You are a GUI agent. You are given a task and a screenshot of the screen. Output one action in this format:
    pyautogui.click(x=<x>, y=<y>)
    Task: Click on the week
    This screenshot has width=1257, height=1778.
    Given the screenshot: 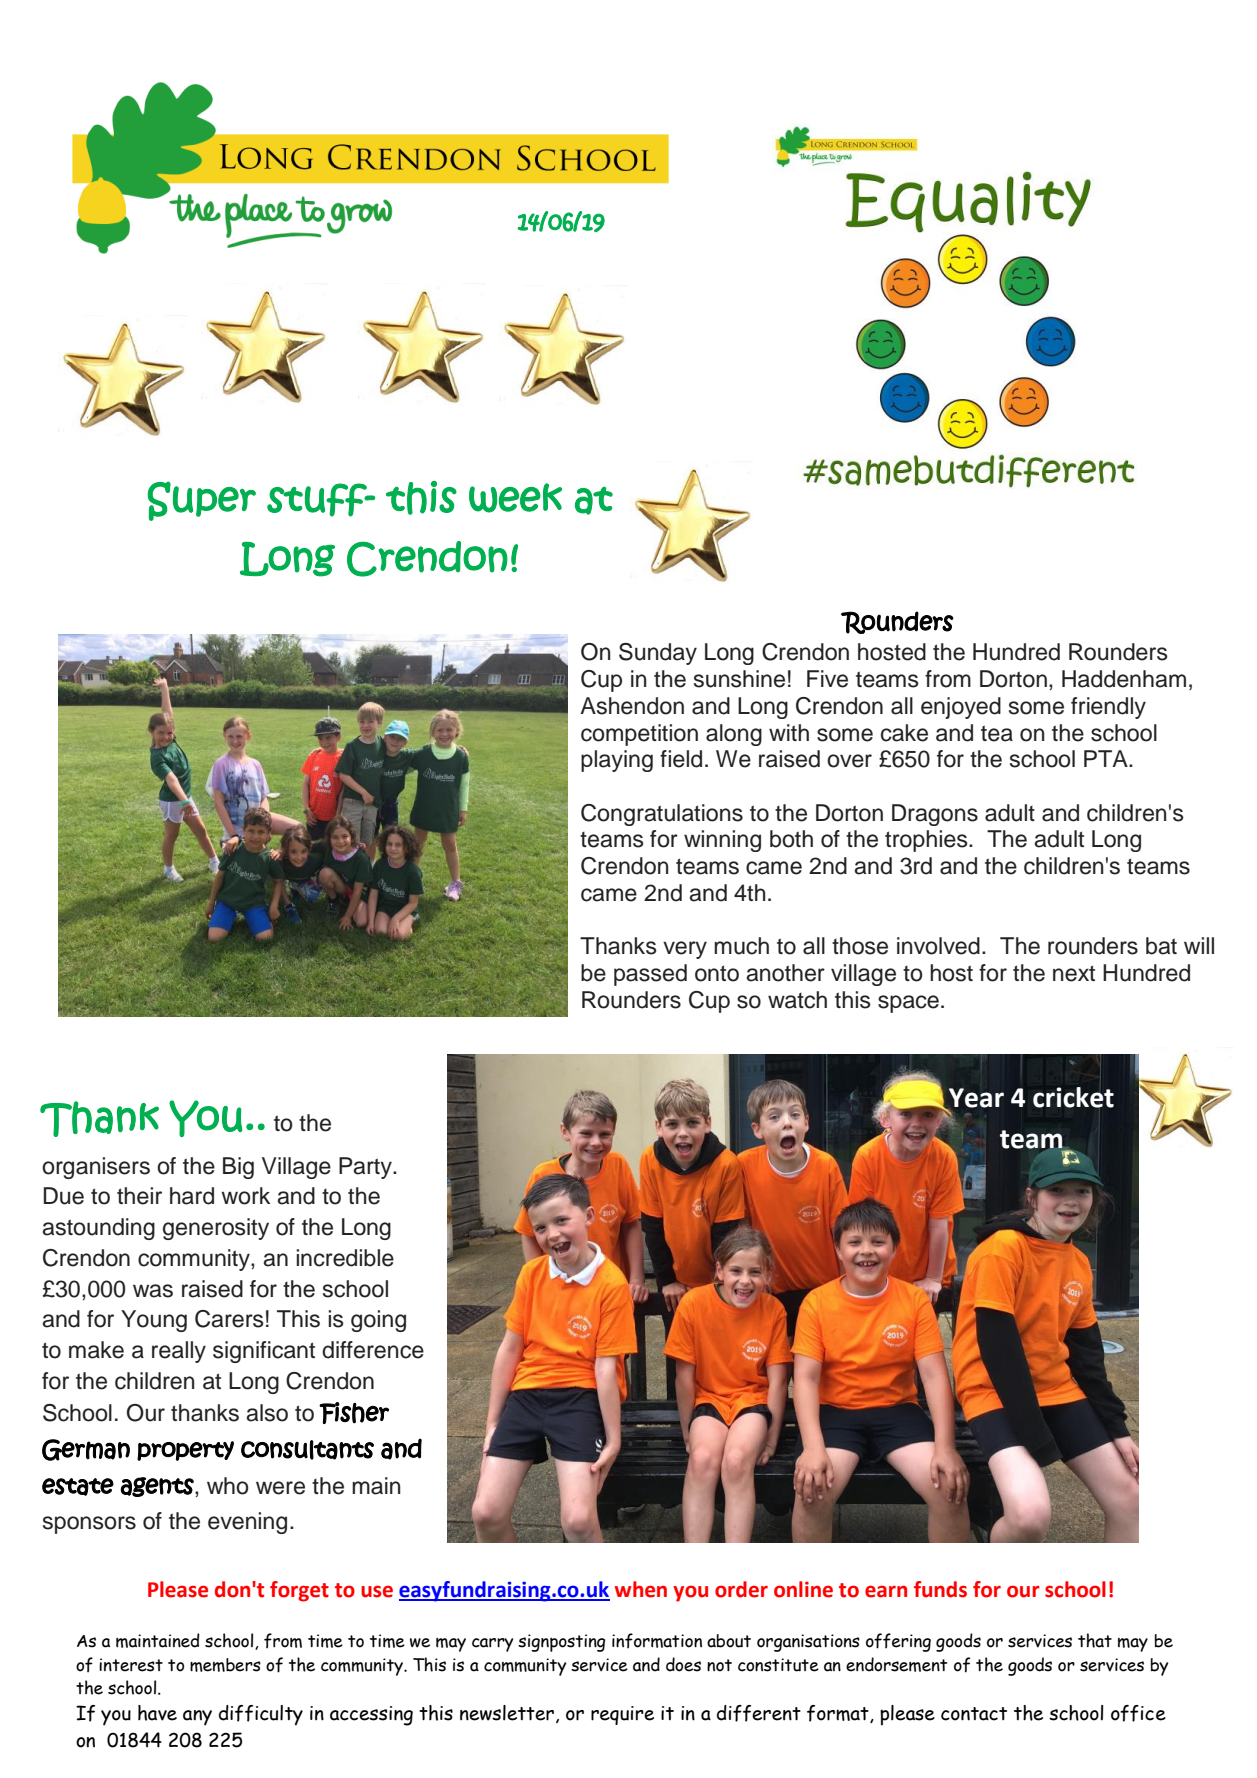 What is the action you would take?
    pyautogui.click(x=515, y=498)
